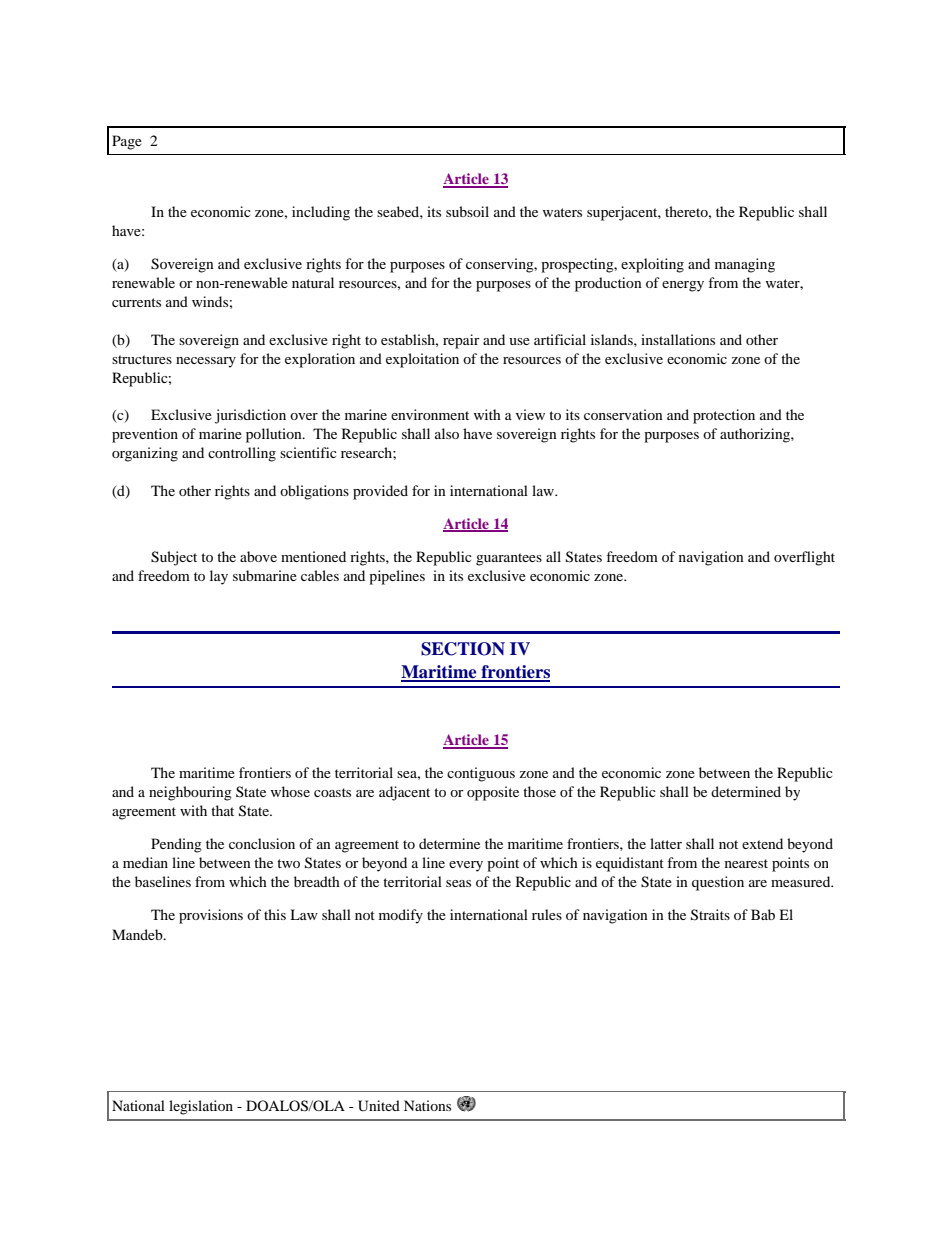 This image has width=952, height=1233. Describe the element at coordinates (745, 265) in the image. I see `managing` at that location.
